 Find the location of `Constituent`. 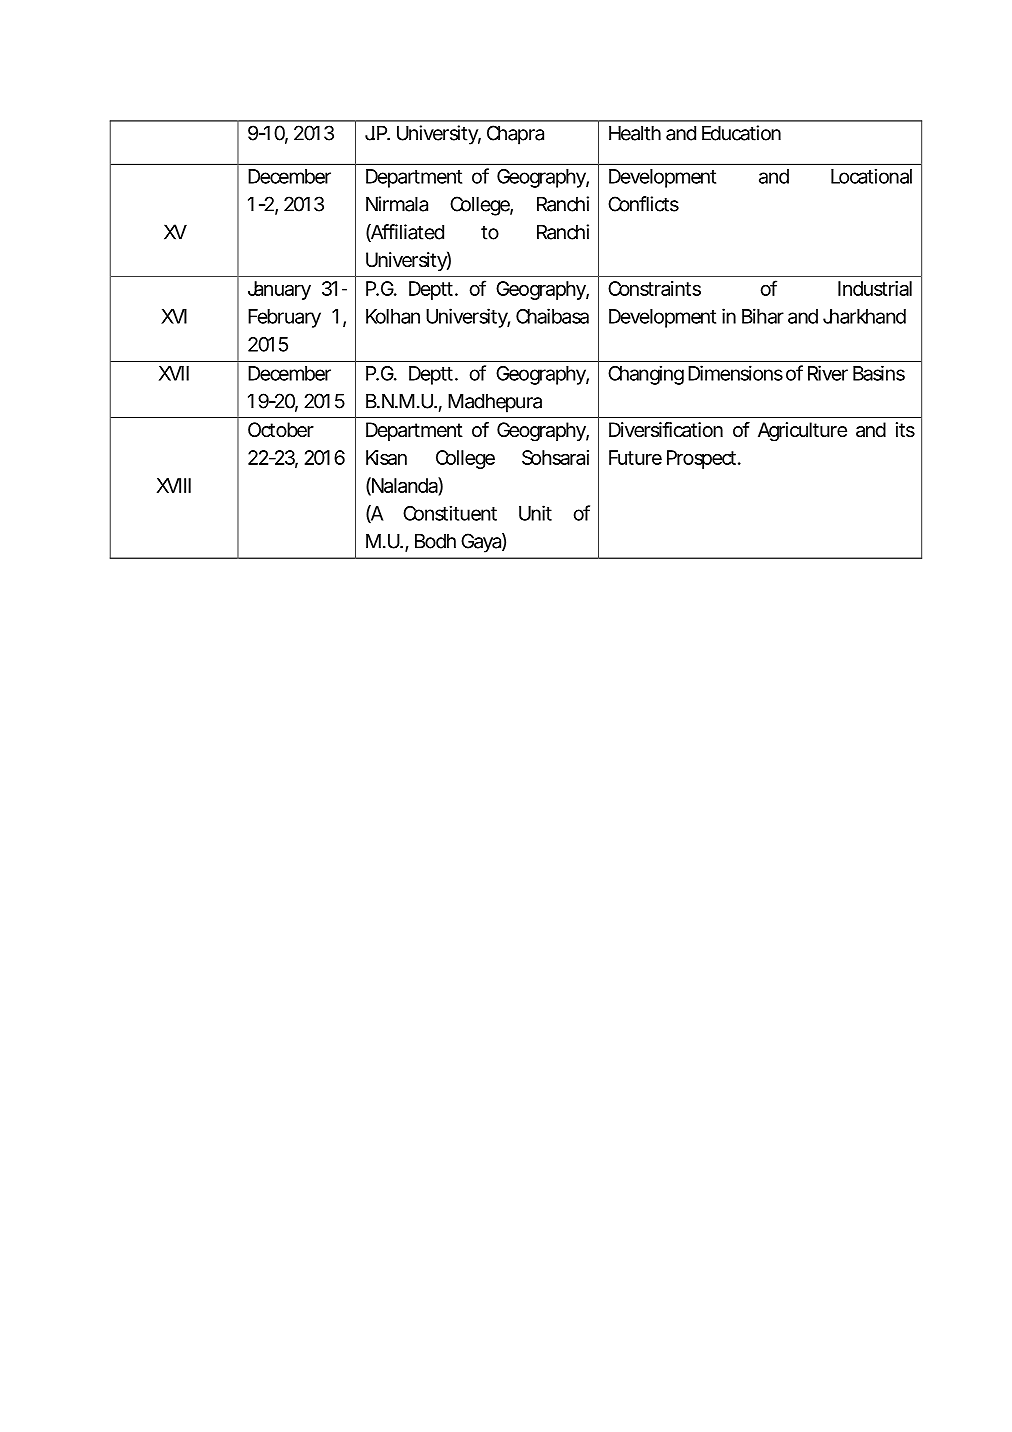

Constituent is located at coordinates (450, 513).
